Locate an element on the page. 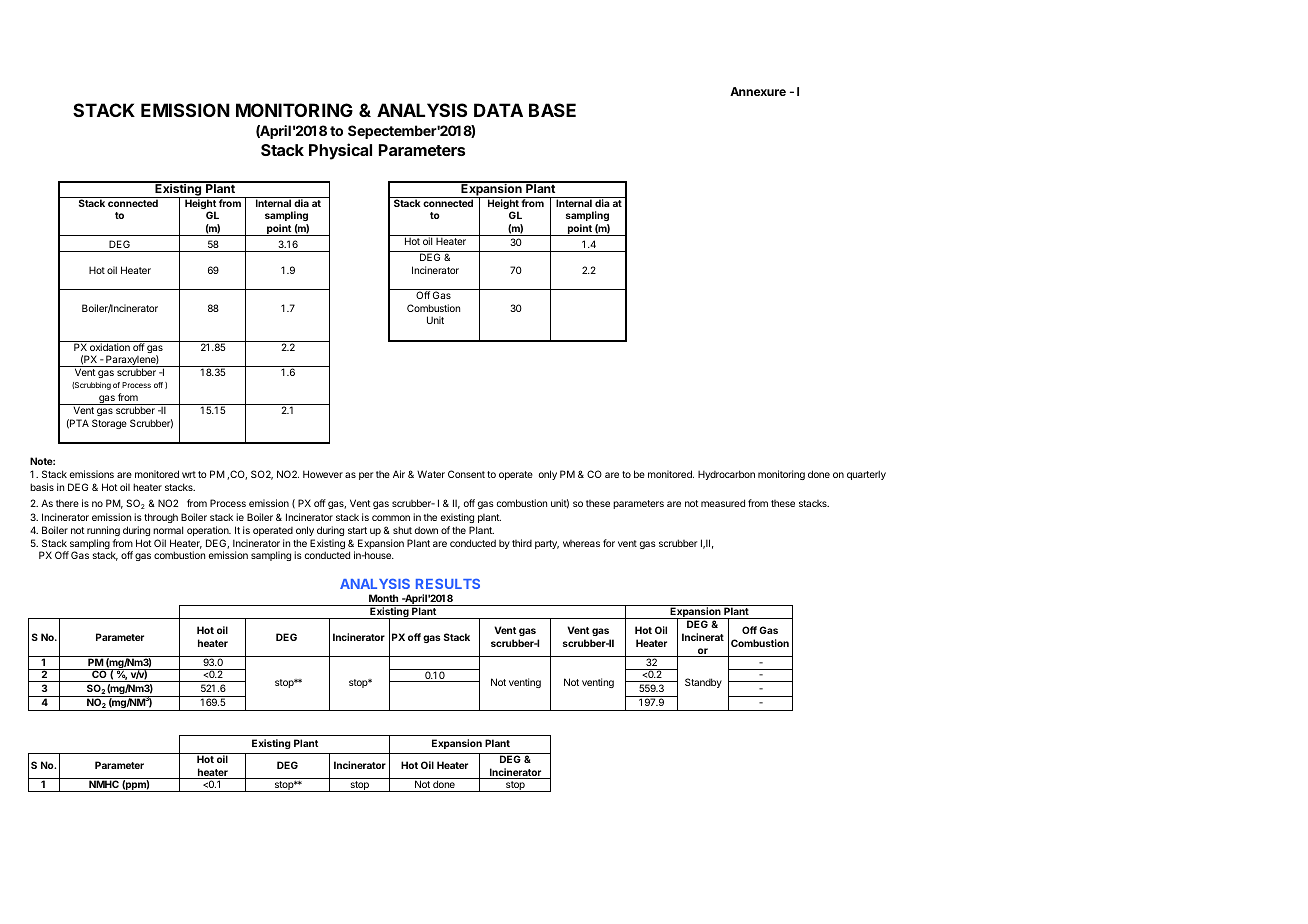 This document has width=1308, height=924. Hydrocarbon is located at coordinates (726, 475).
